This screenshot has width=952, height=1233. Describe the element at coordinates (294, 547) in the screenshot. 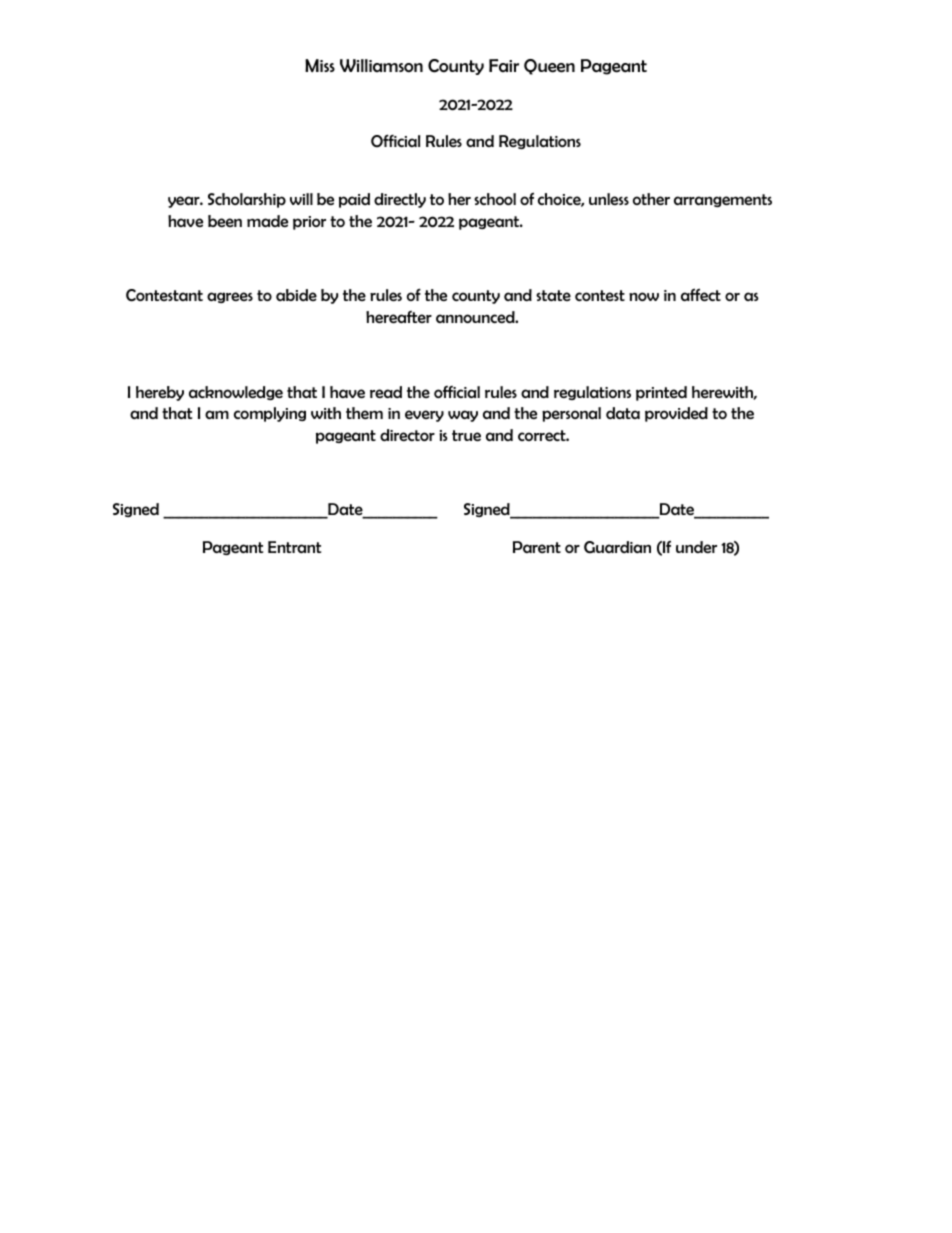

I see `Entrant` at that location.
